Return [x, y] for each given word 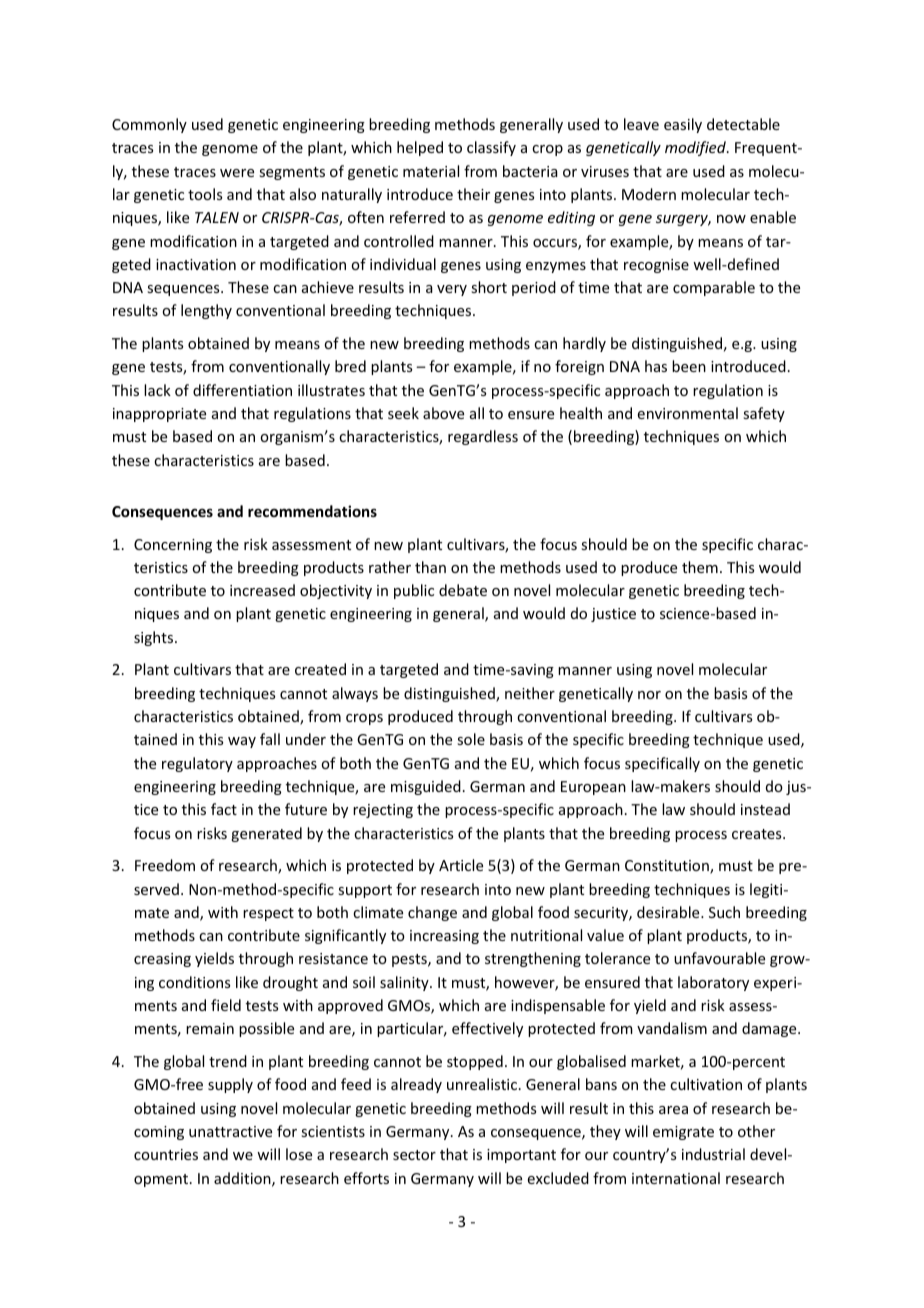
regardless [483, 437]
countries [166, 1154]
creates [758, 834]
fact [224, 809]
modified [696, 148]
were [237, 173]
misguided [426, 787]
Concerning [173, 546]
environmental [688, 413]
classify [491, 148]
